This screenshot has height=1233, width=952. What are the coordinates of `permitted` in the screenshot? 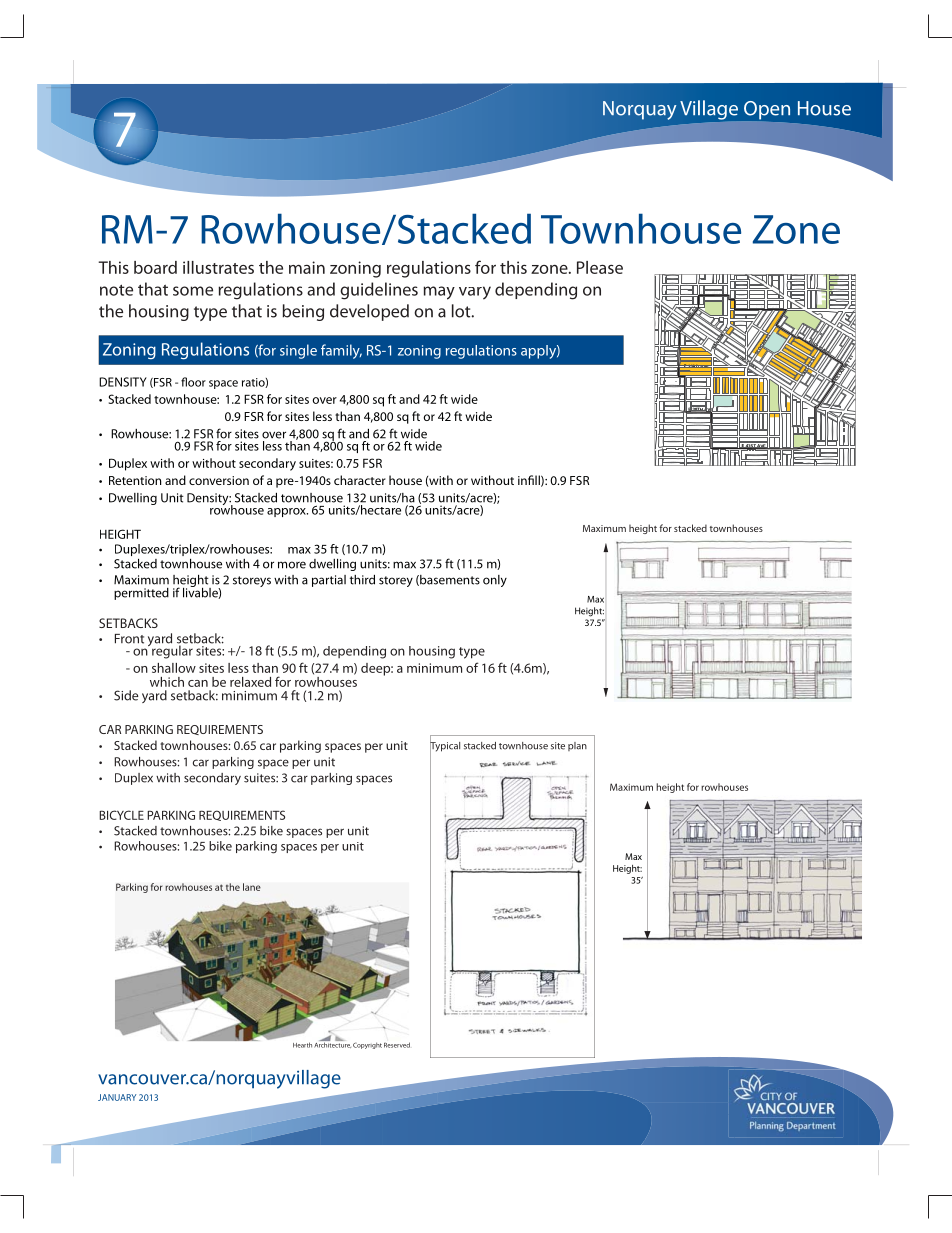 It's located at (141, 594).
